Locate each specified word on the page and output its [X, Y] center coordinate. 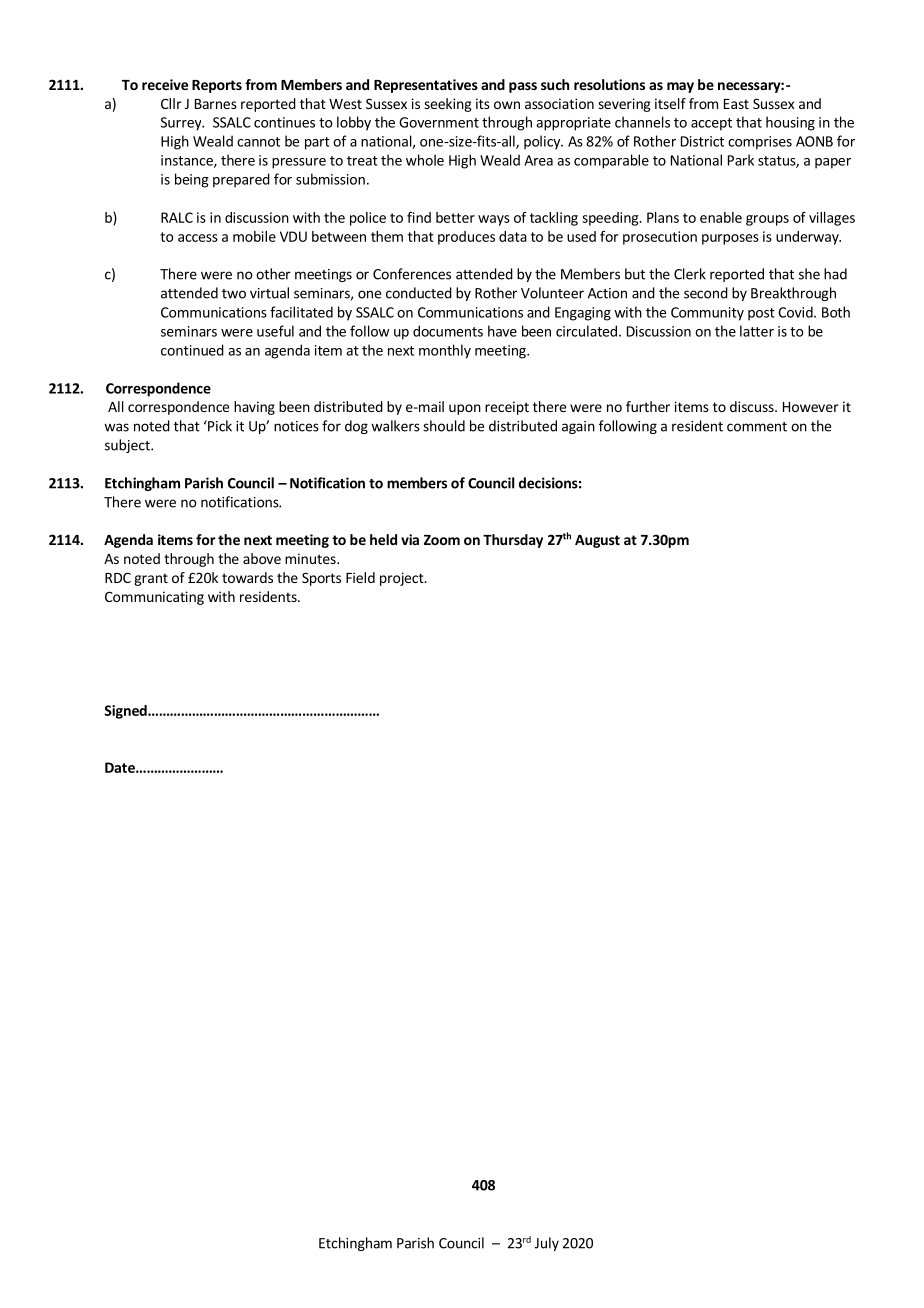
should [444, 426]
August [597, 541]
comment [757, 427]
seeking [448, 105]
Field [360, 577]
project [403, 579]
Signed [126, 712]
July [547, 1244]
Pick [219, 426]
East [736, 104]
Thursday [513, 541]
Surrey [182, 124]
